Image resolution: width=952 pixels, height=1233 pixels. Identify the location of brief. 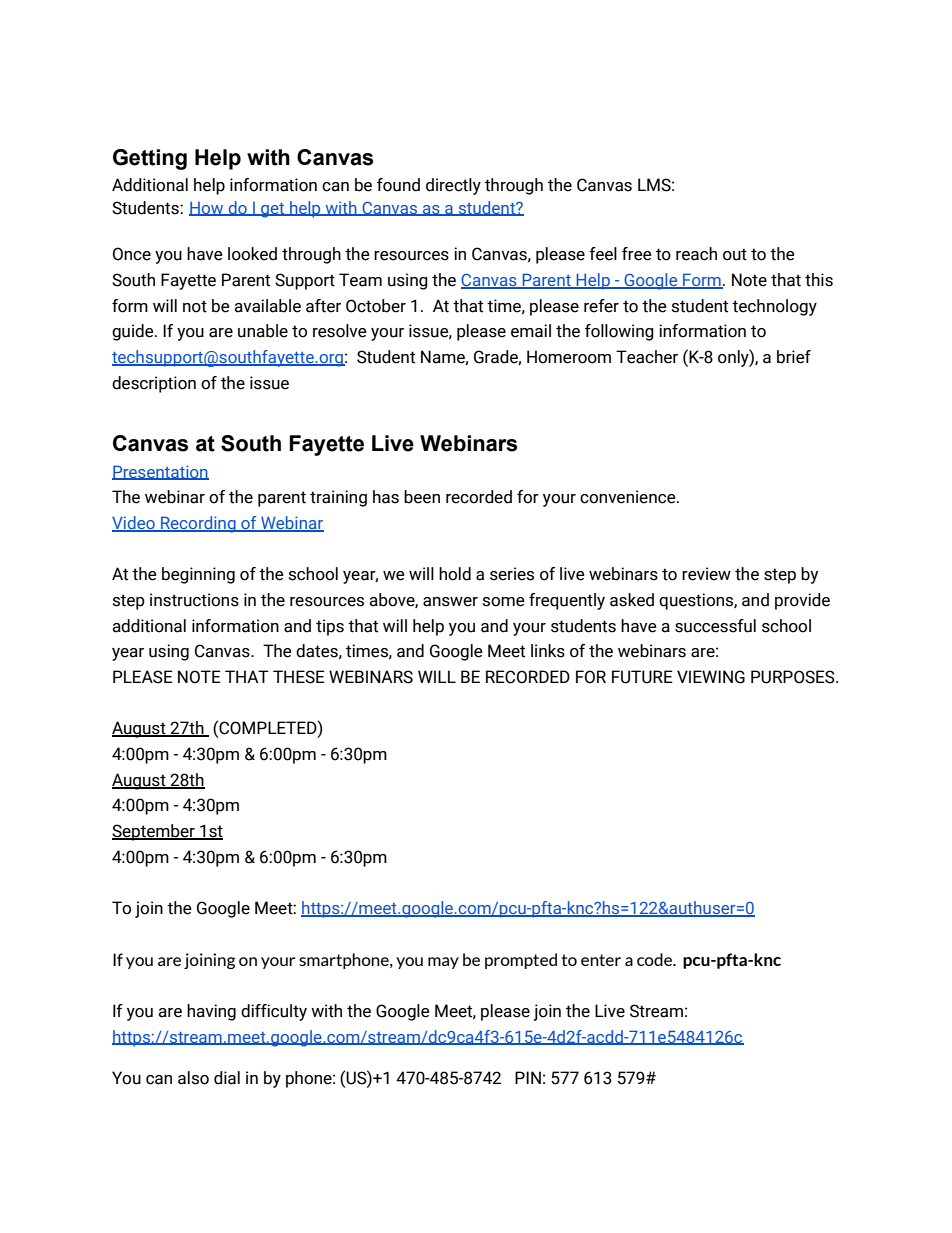
(794, 357).
